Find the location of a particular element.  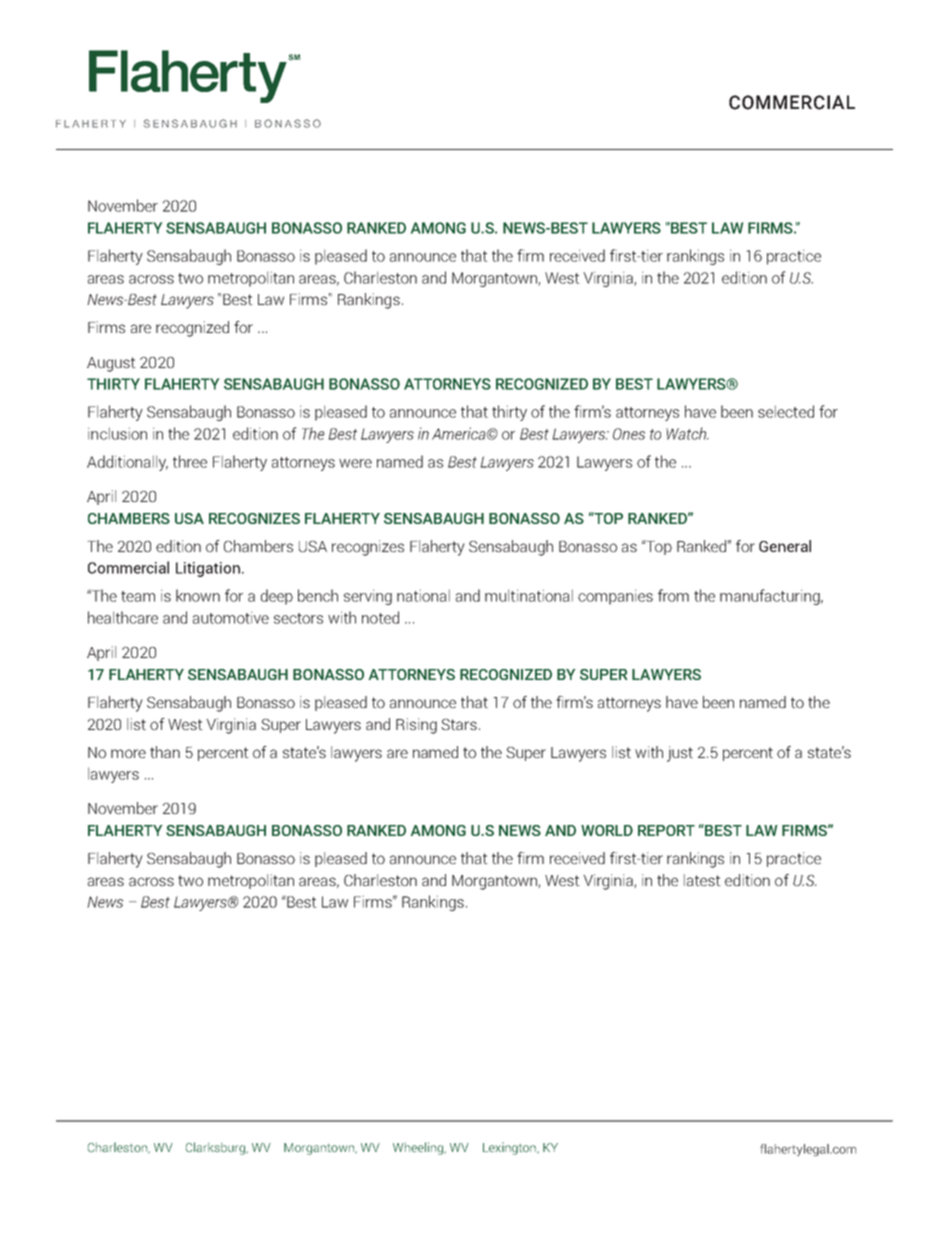

latest is located at coordinates (702, 880).
